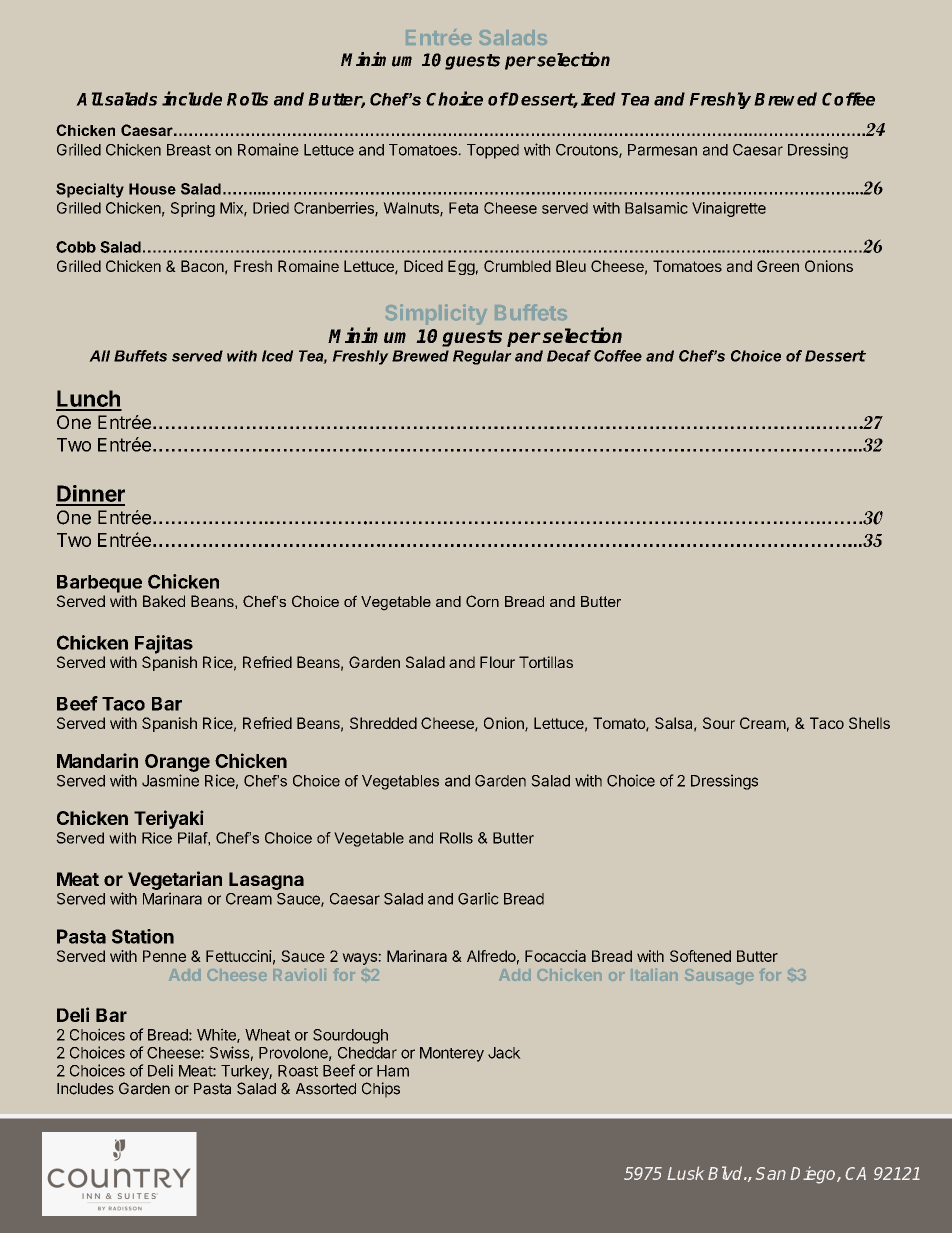 The height and width of the document is (1233, 952). I want to click on Fajitas, so click(164, 644).
